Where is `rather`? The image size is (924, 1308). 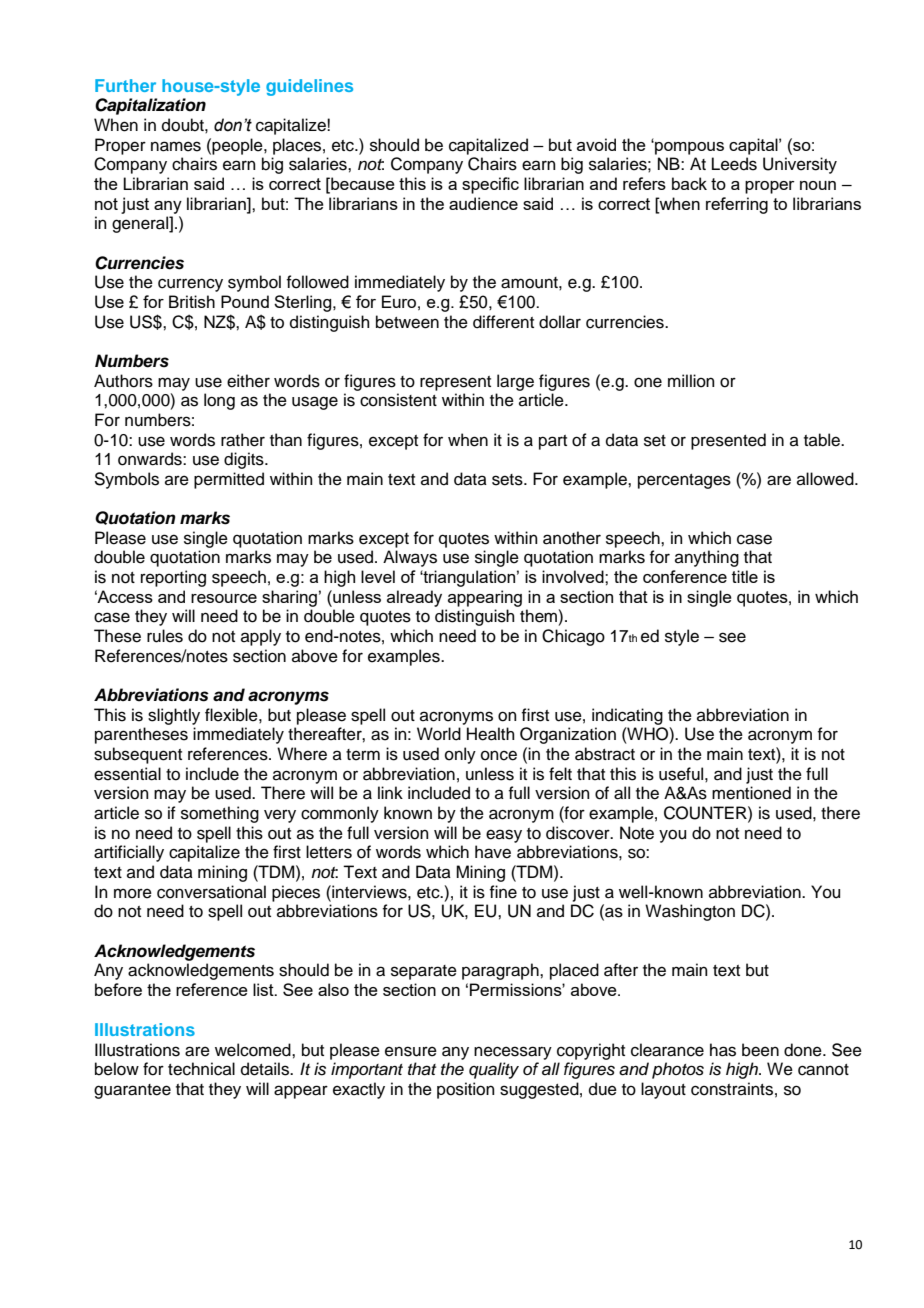 rather is located at coordinates (243, 440).
